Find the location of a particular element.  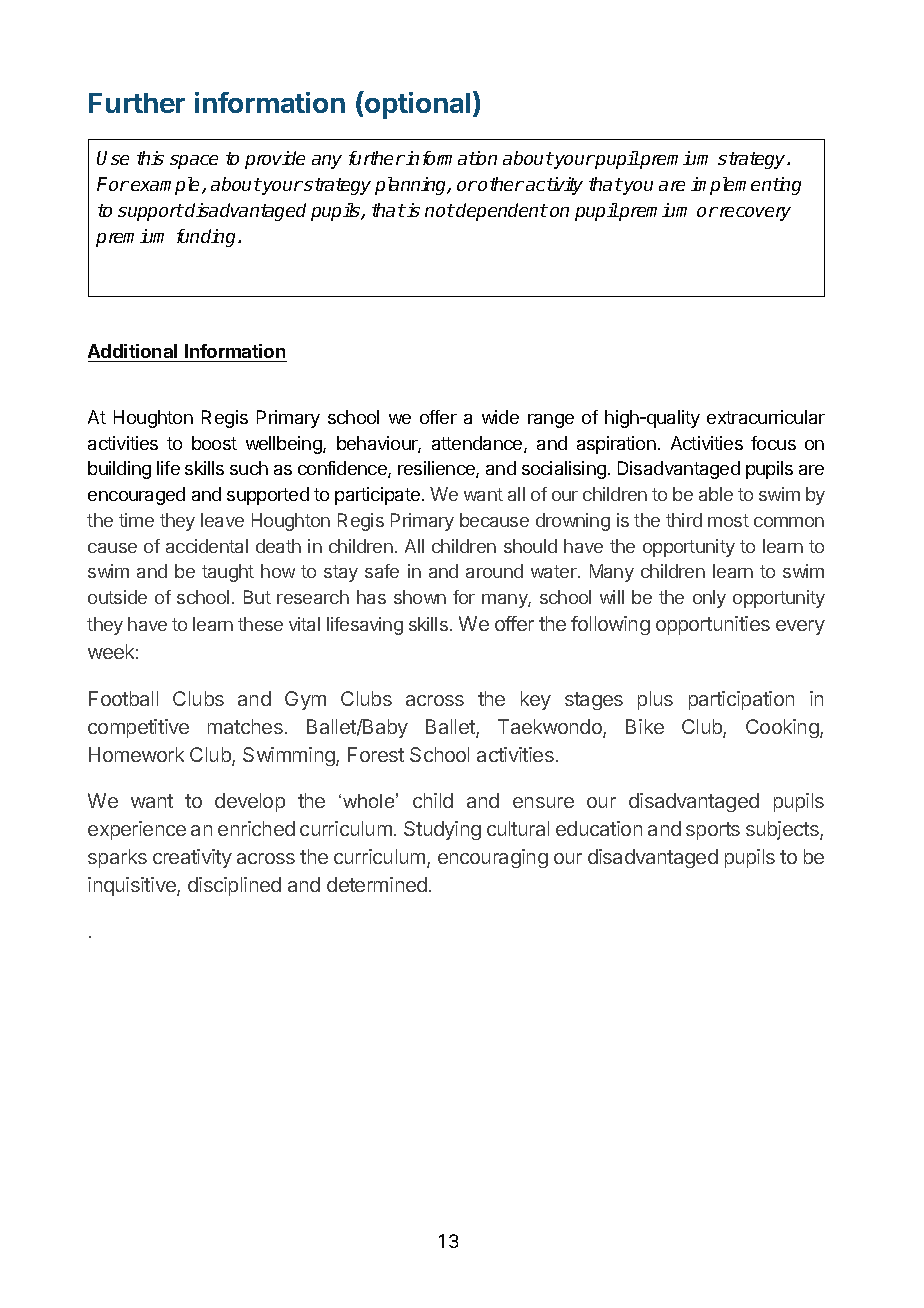

implementing is located at coordinates (746, 186).
